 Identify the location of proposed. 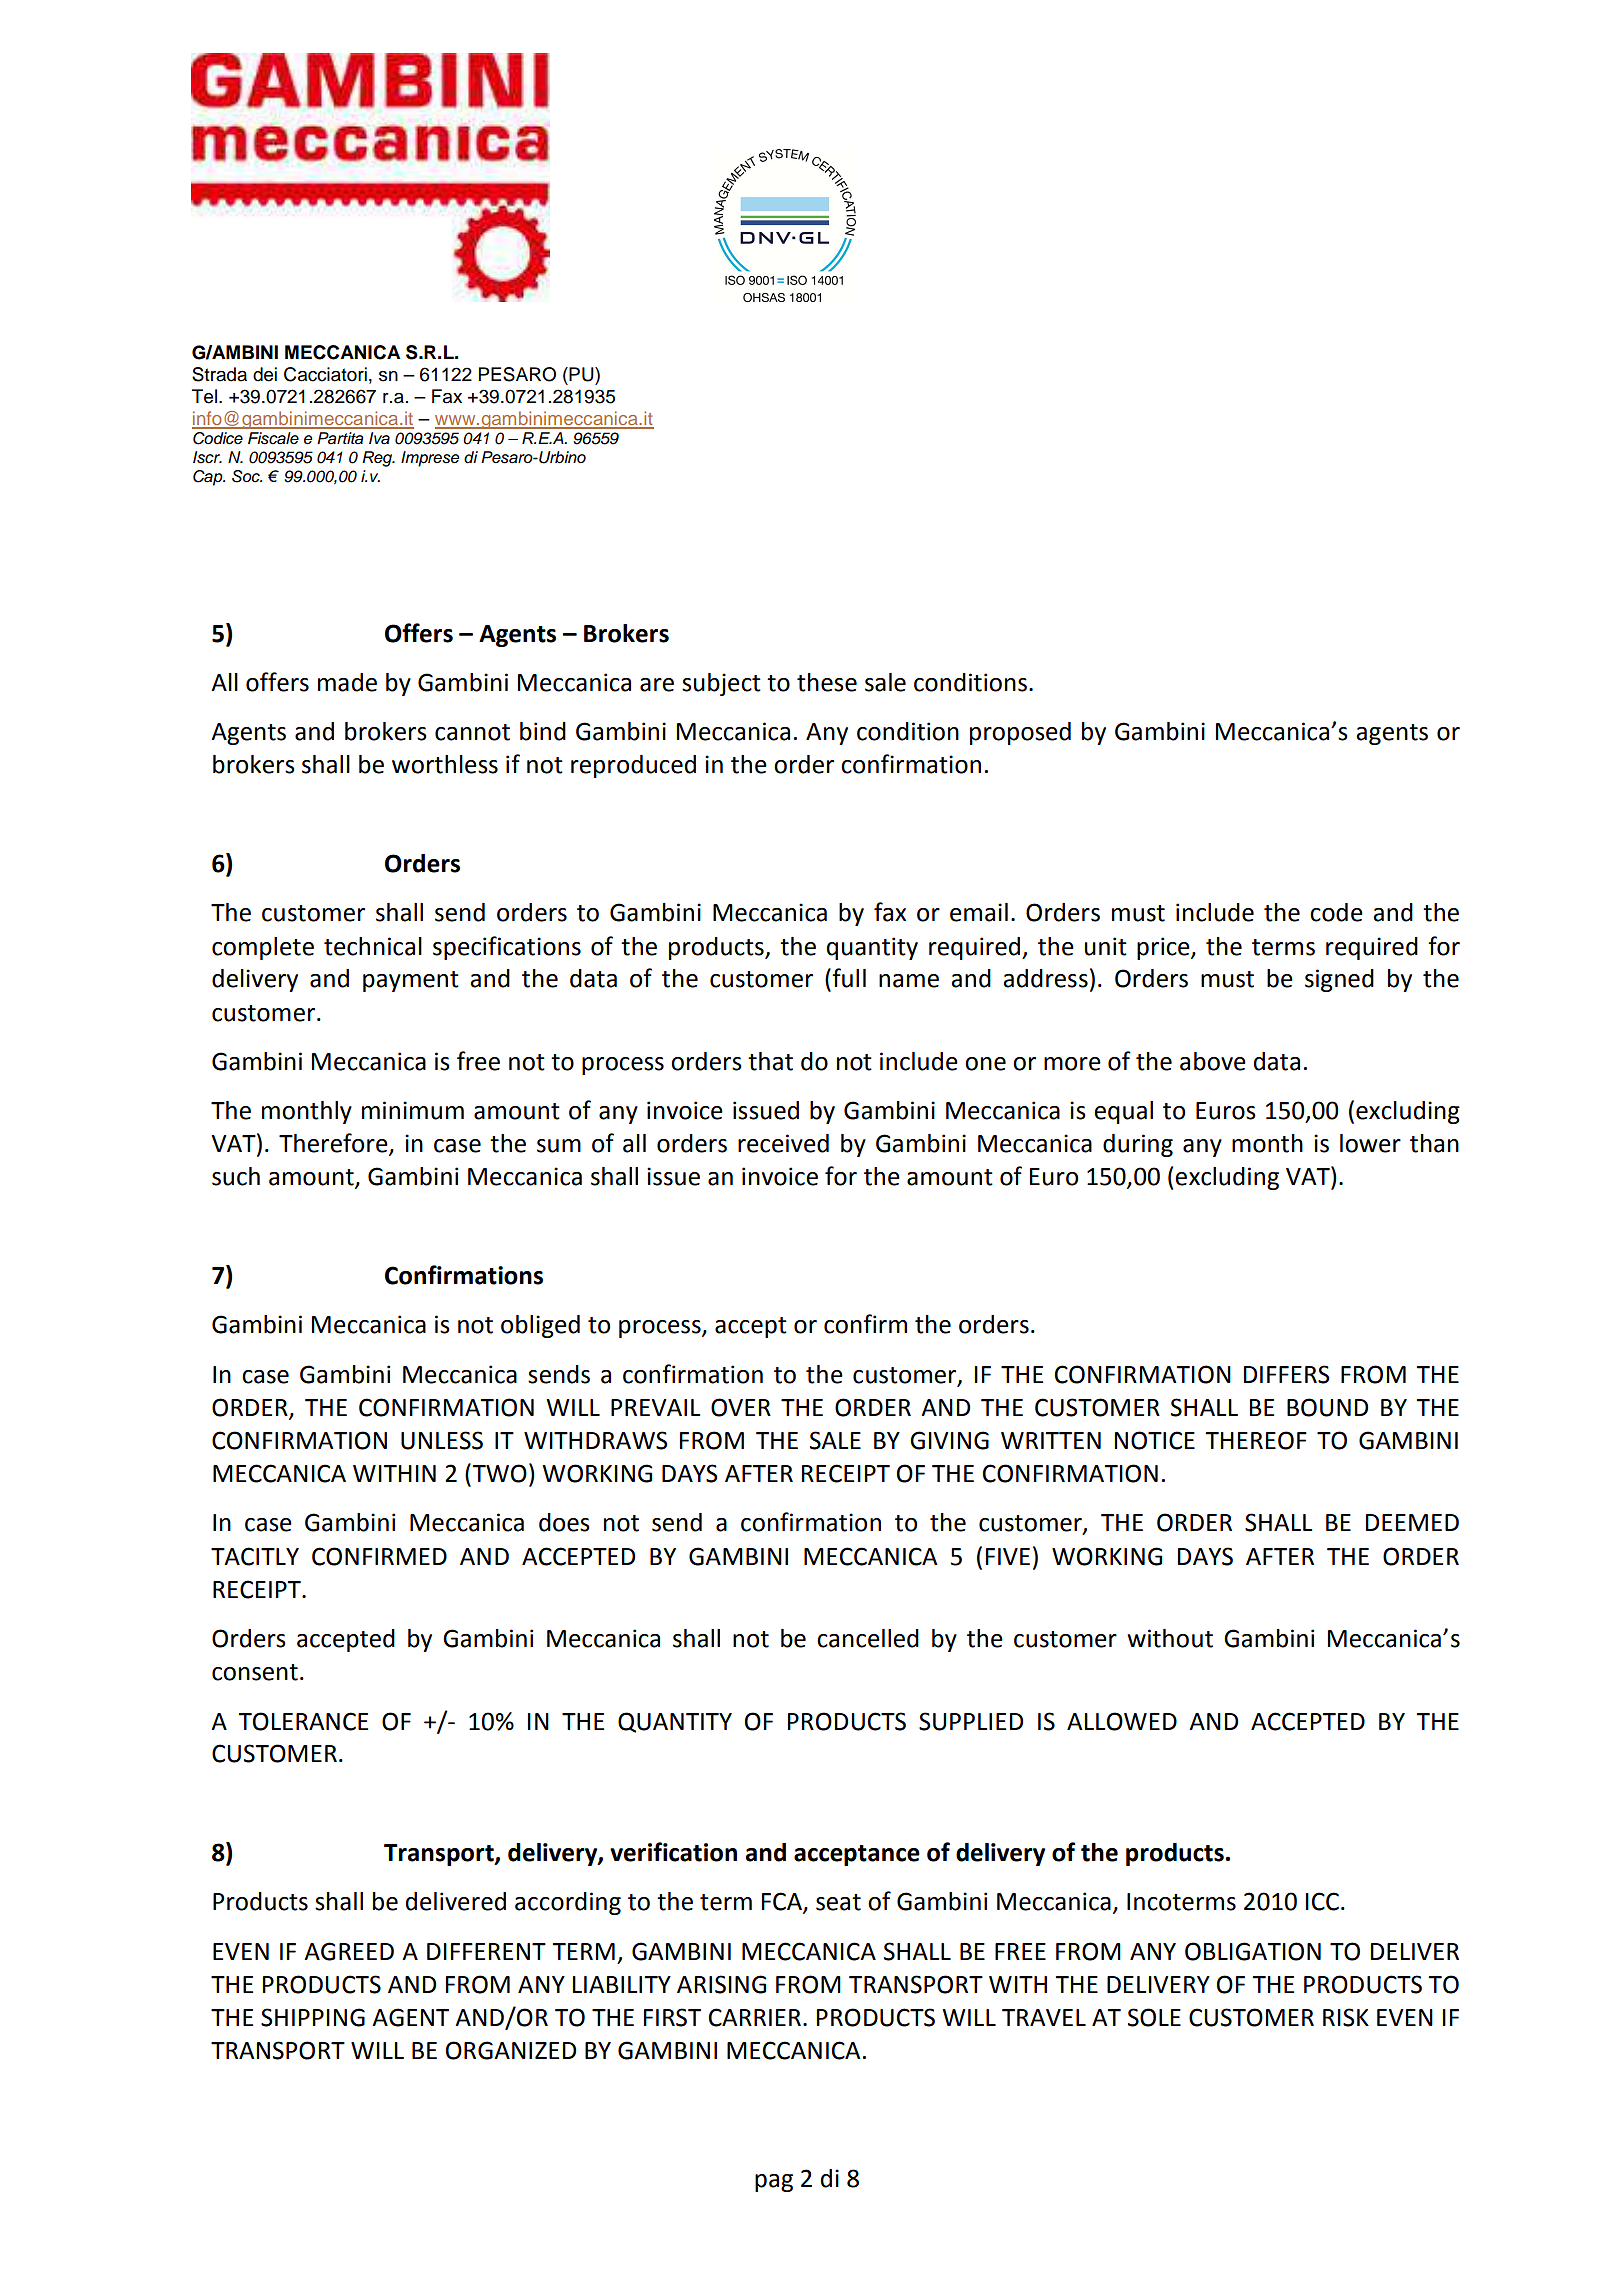
(1020, 733).
